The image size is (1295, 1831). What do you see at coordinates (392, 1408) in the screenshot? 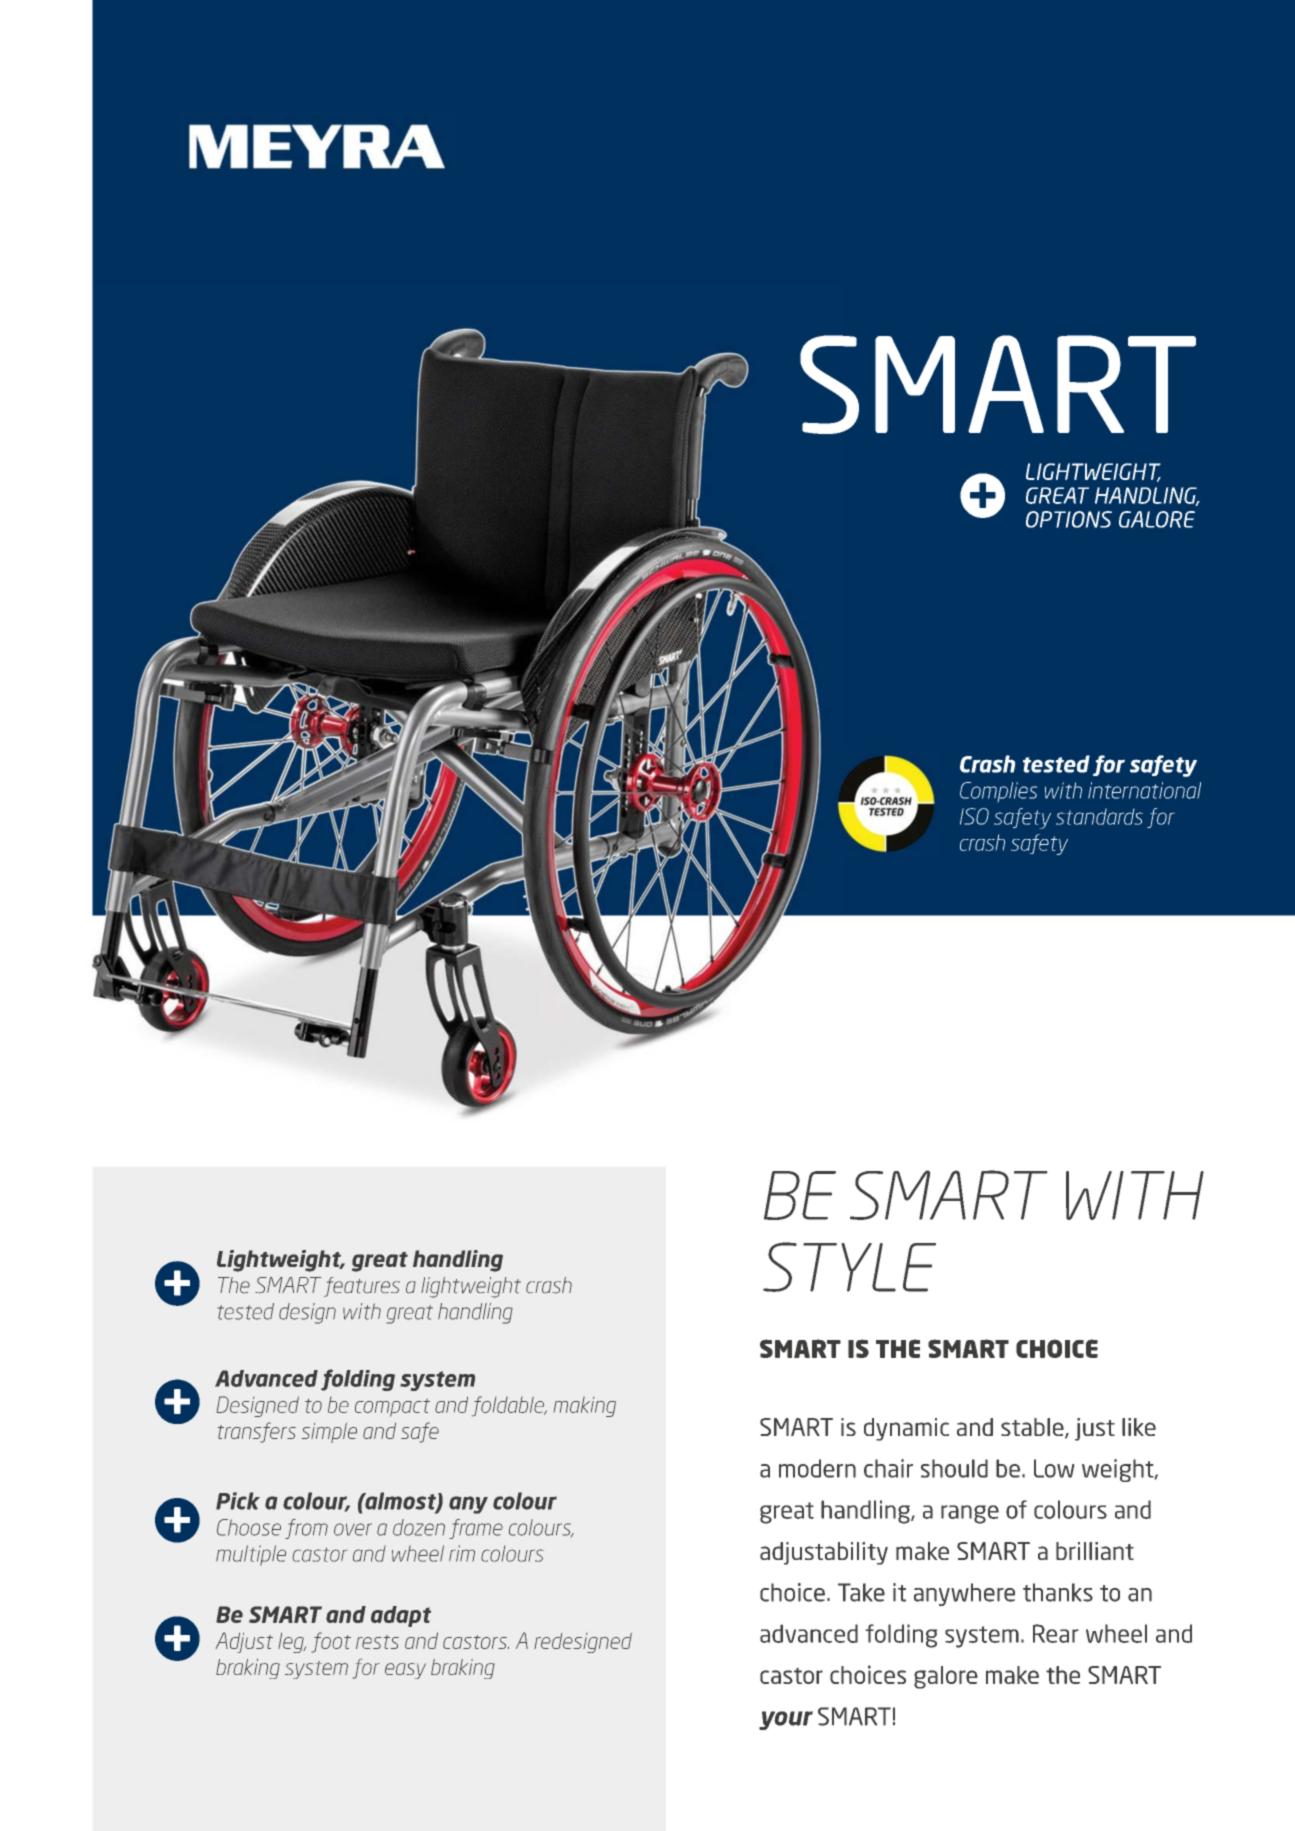
I see `compact` at bounding box center [392, 1408].
